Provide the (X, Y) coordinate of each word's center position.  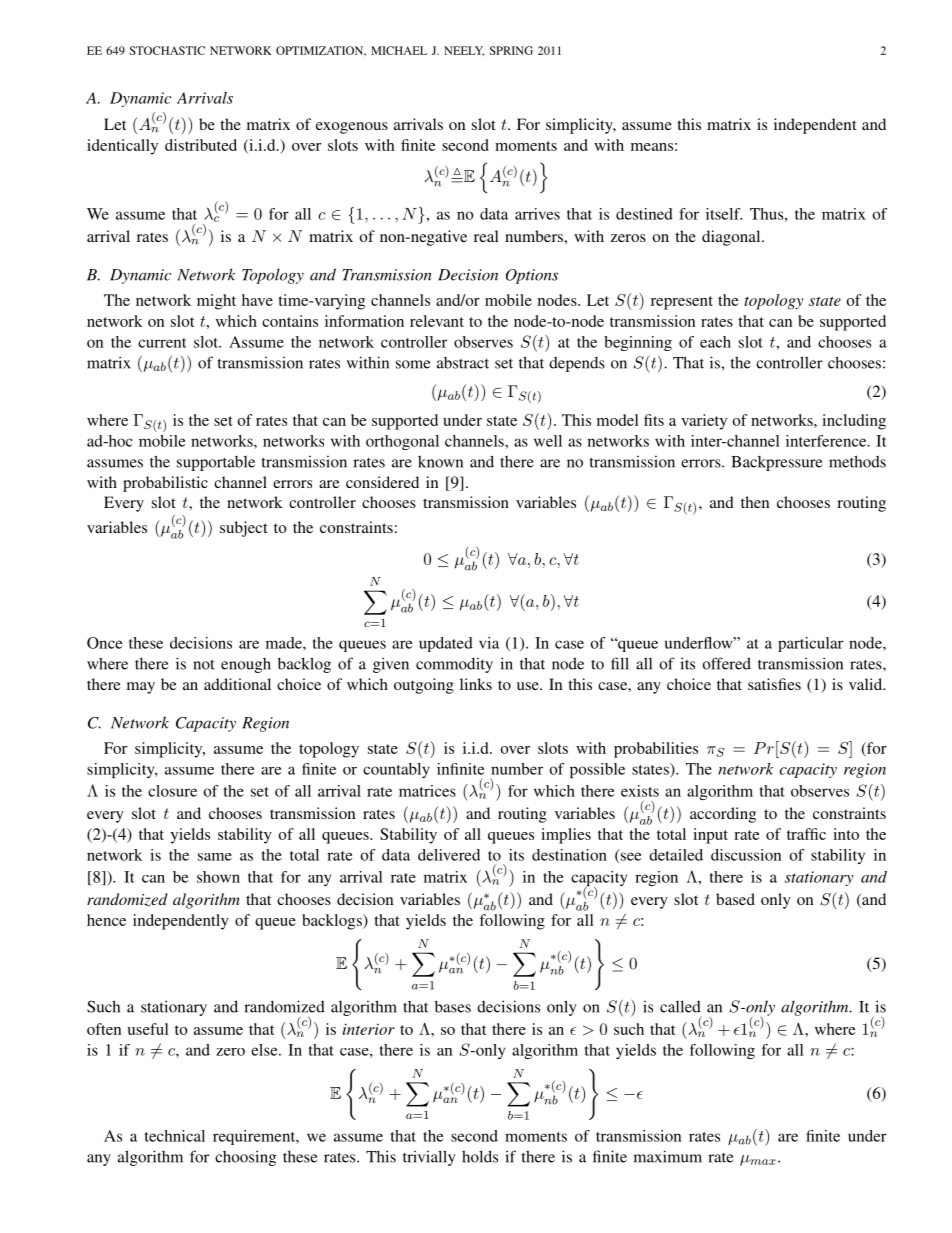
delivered (449, 855)
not (204, 664)
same (215, 857)
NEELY (464, 51)
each (715, 342)
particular (810, 644)
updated (446, 644)
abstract (463, 363)
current (162, 343)
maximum (668, 1156)
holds (480, 1156)
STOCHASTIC (167, 50)
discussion (746, 855)
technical (175, 1136)
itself (724, 214)
